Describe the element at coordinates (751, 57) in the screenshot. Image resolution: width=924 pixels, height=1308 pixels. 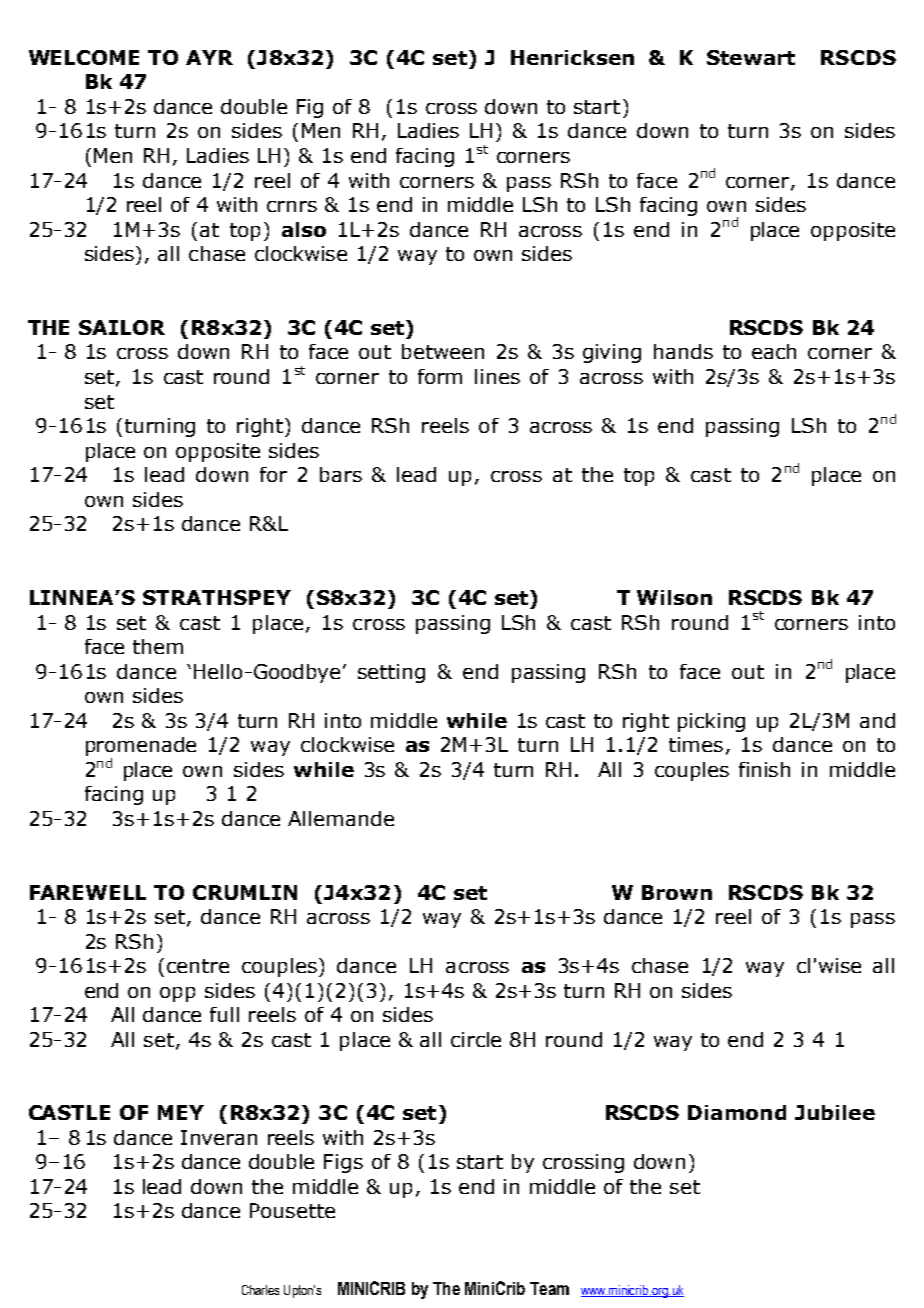
I see `Stewart` at that location.
